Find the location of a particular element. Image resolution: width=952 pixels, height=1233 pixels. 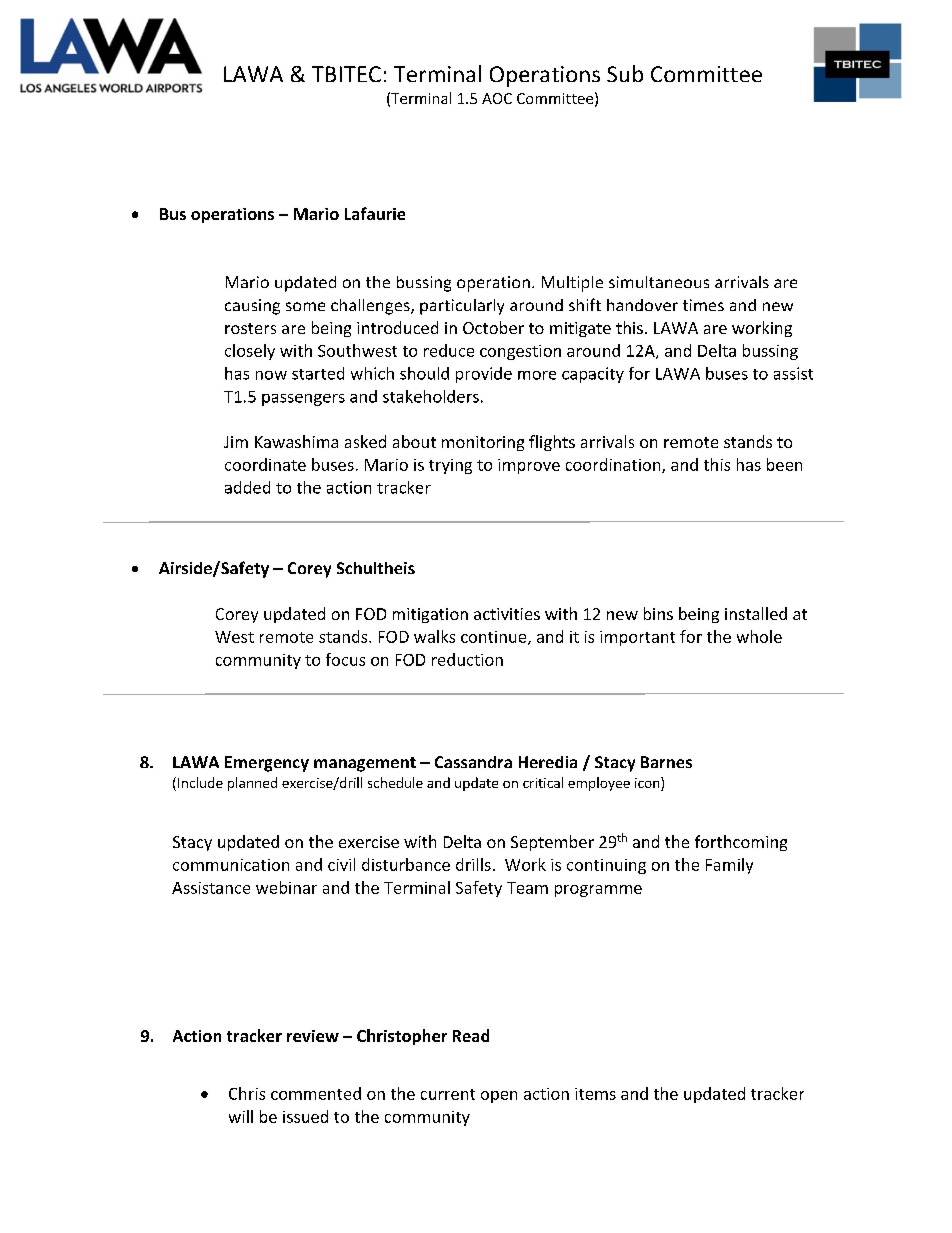

simultaneous is located at coordinates (659, 282).
